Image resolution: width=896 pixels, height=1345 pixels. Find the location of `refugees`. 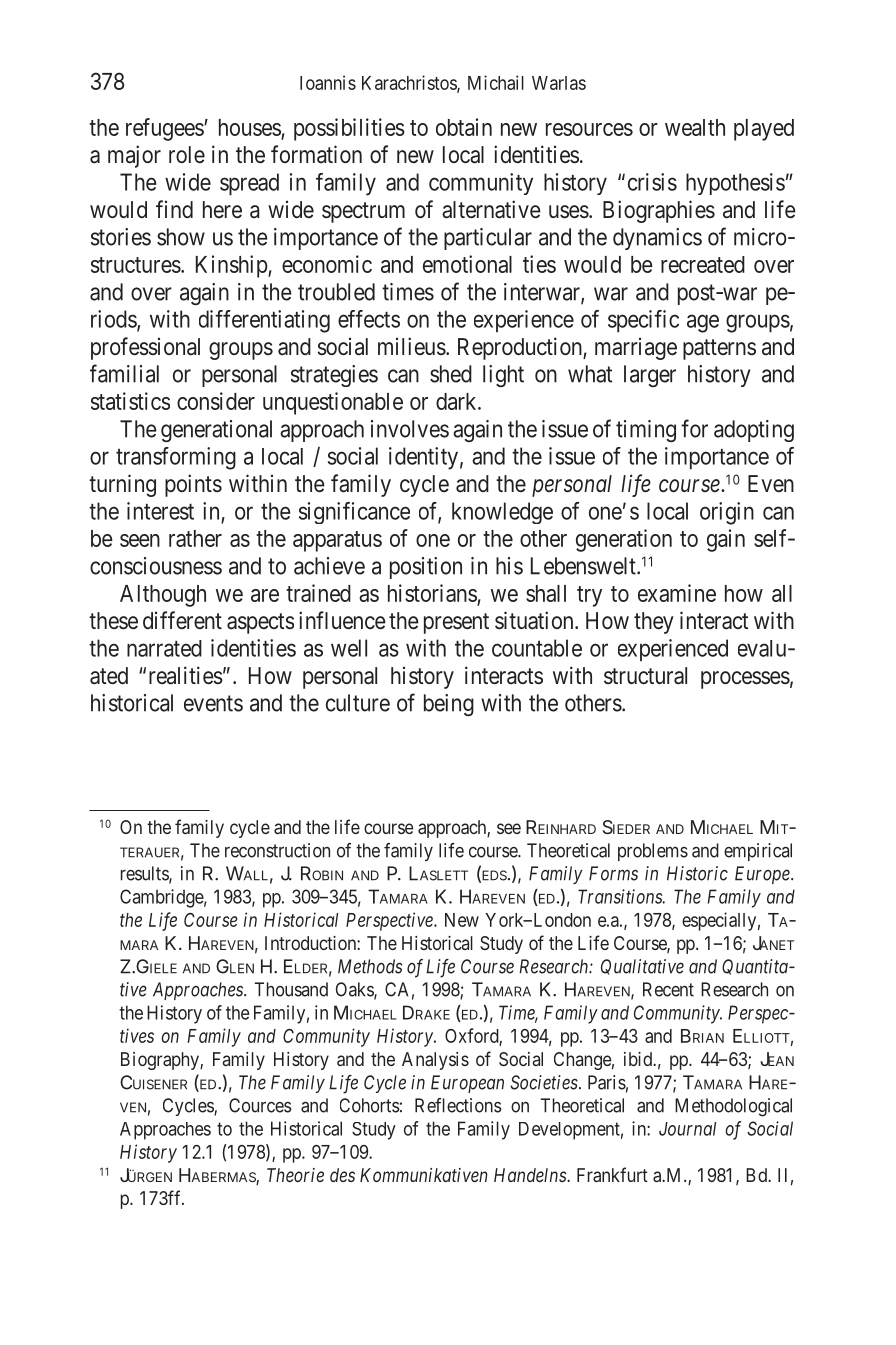

refugees is located at coordinates (165, 129).
